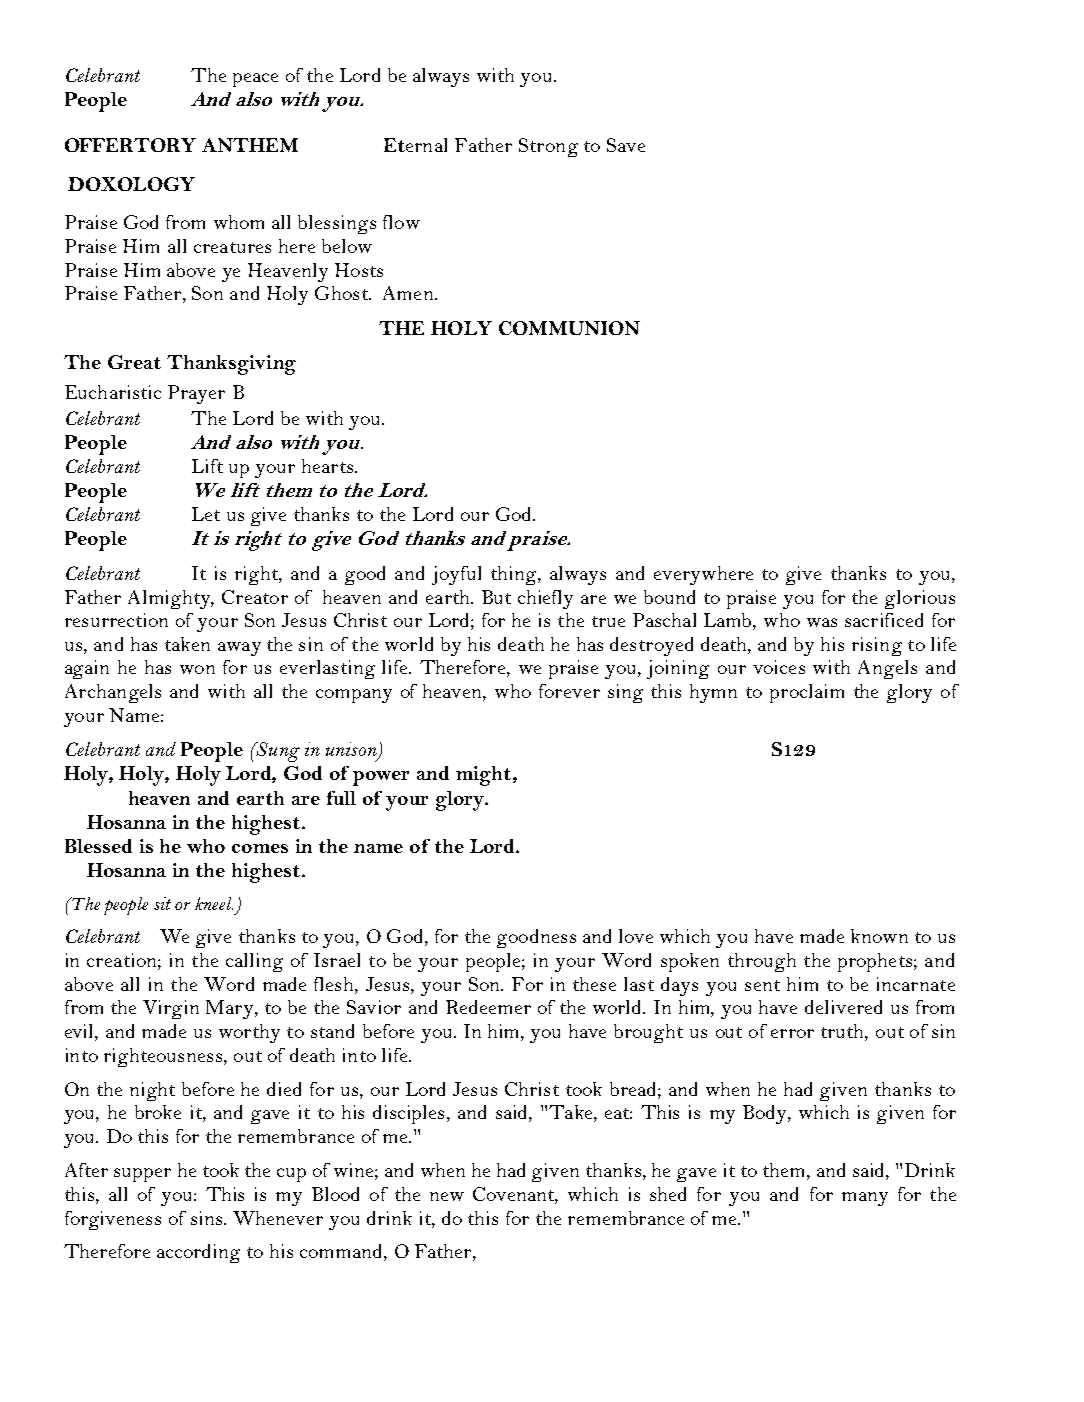 This image has width=1084, height=1402. Describe the element at coordinates (255, 80) in the image. I see `peace` at that location.
